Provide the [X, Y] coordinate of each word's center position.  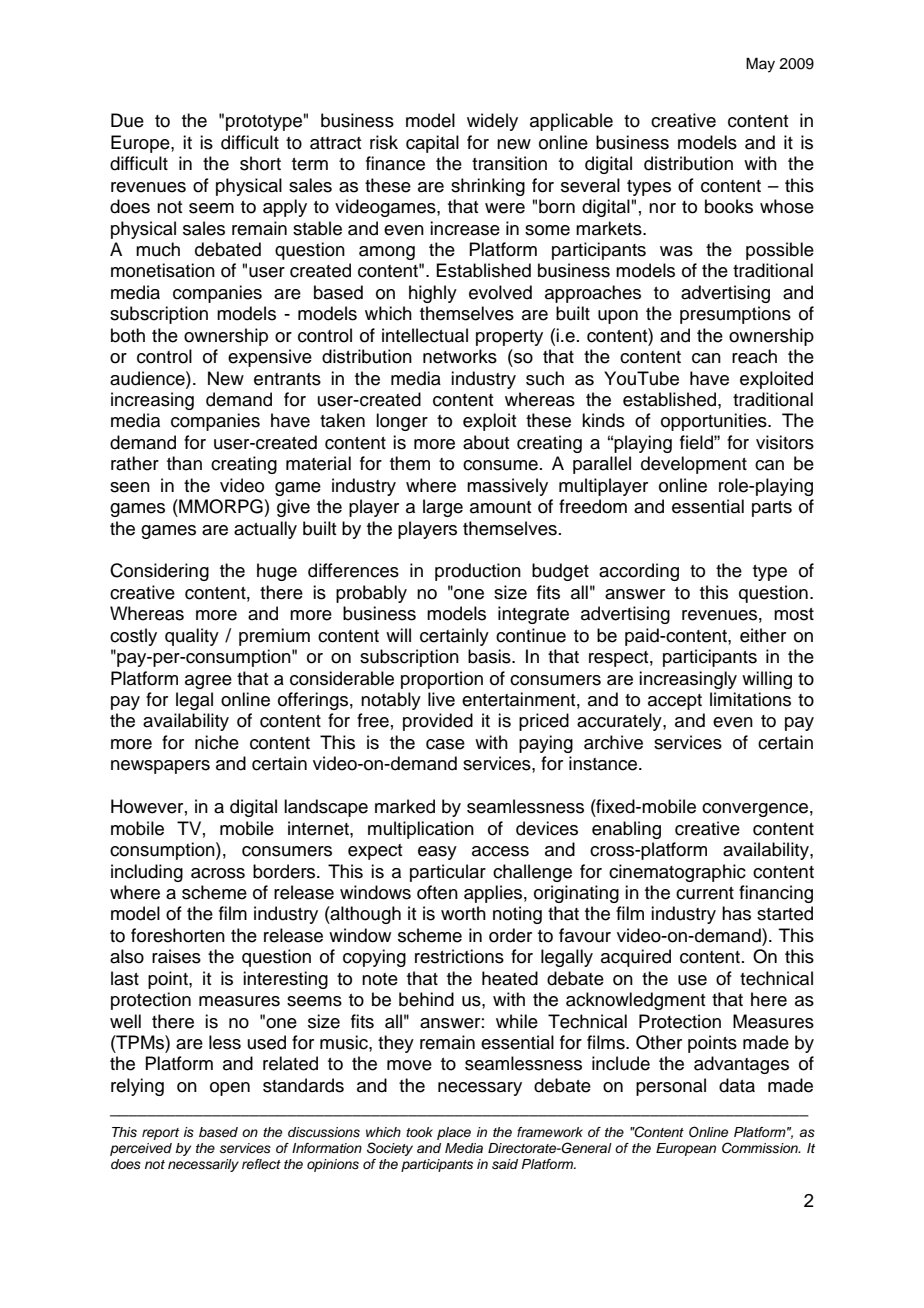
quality [192, 637]
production [478, 572]
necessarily [203, 1165]
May [760, 65]
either [763, 635]
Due [127, 120]
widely [492, 122]
